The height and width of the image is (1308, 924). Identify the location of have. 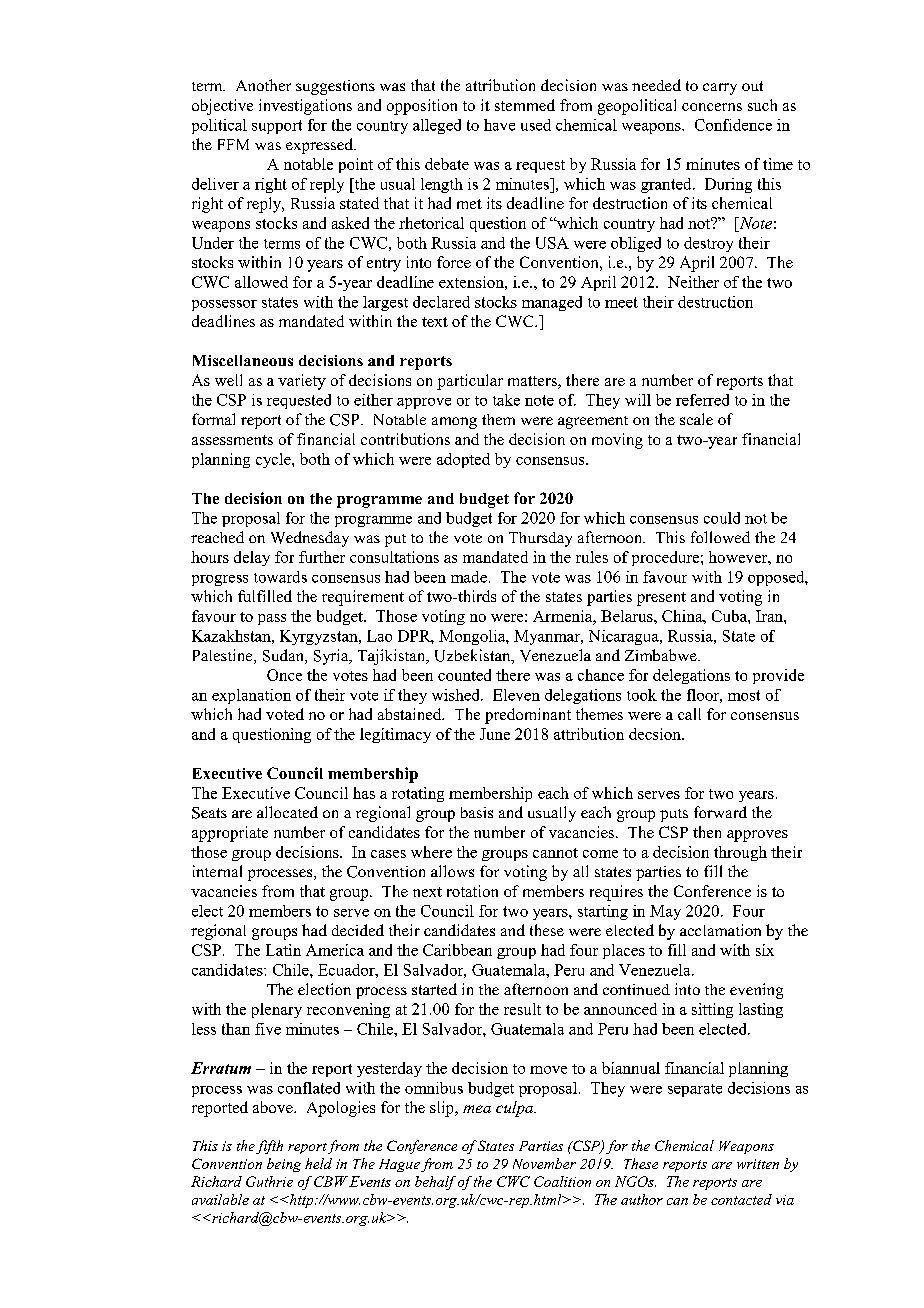
(499, 125).
